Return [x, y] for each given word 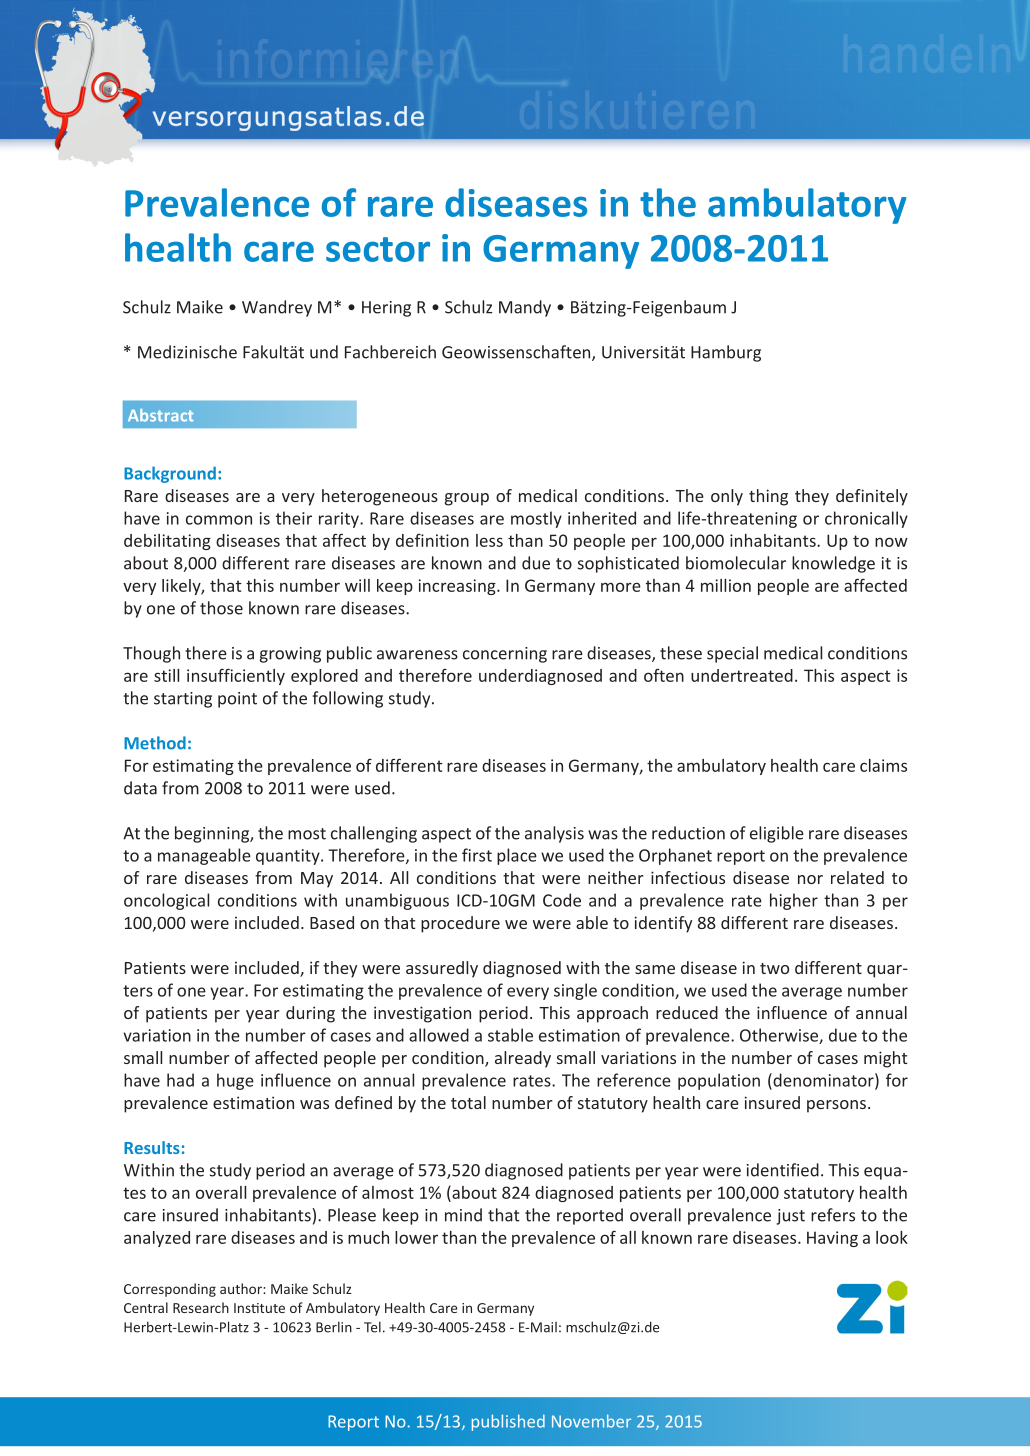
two [774, 968]
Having [832, 1239]
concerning [505, 655]
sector [378, 249]
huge [235, 1081]
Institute [259, 1308]
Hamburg [726, 353]
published [508, 1422]
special [732, 654]
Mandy [525, 308]
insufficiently [236, 676]
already [523, 1059]
